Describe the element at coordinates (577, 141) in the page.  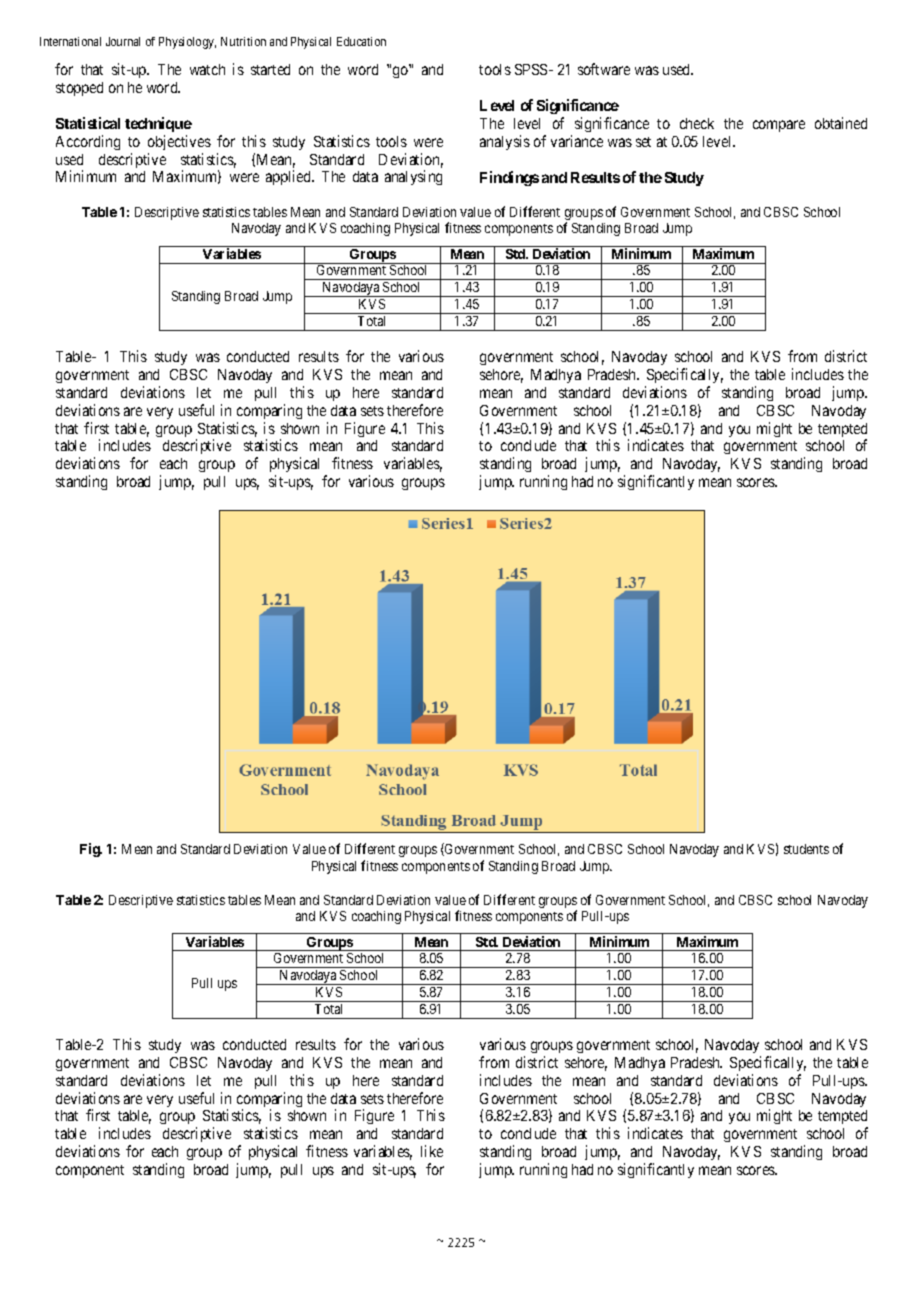
I see `variance` at that location.
